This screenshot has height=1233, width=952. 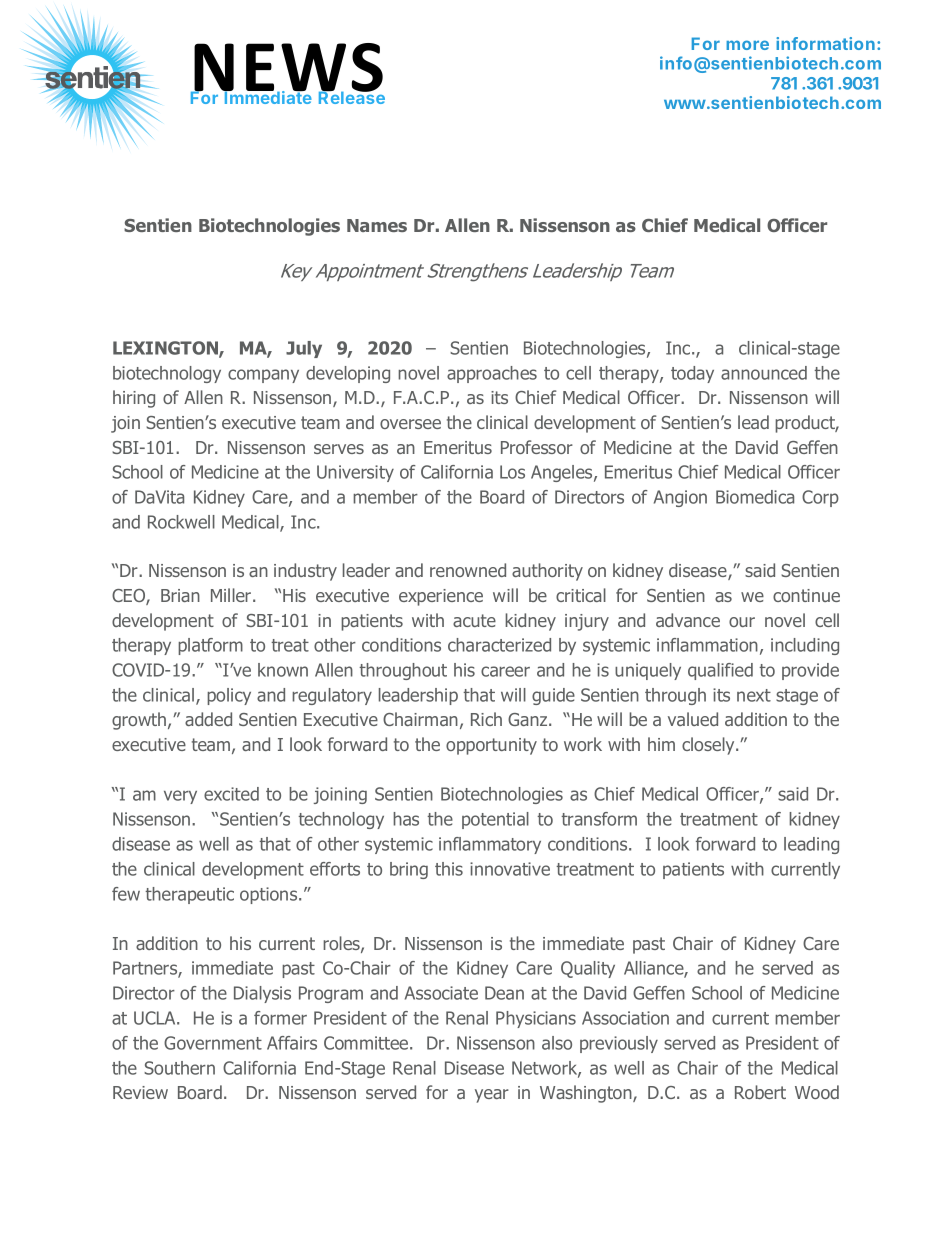 I want to click on NEWS, so click(x=288, y=68).
